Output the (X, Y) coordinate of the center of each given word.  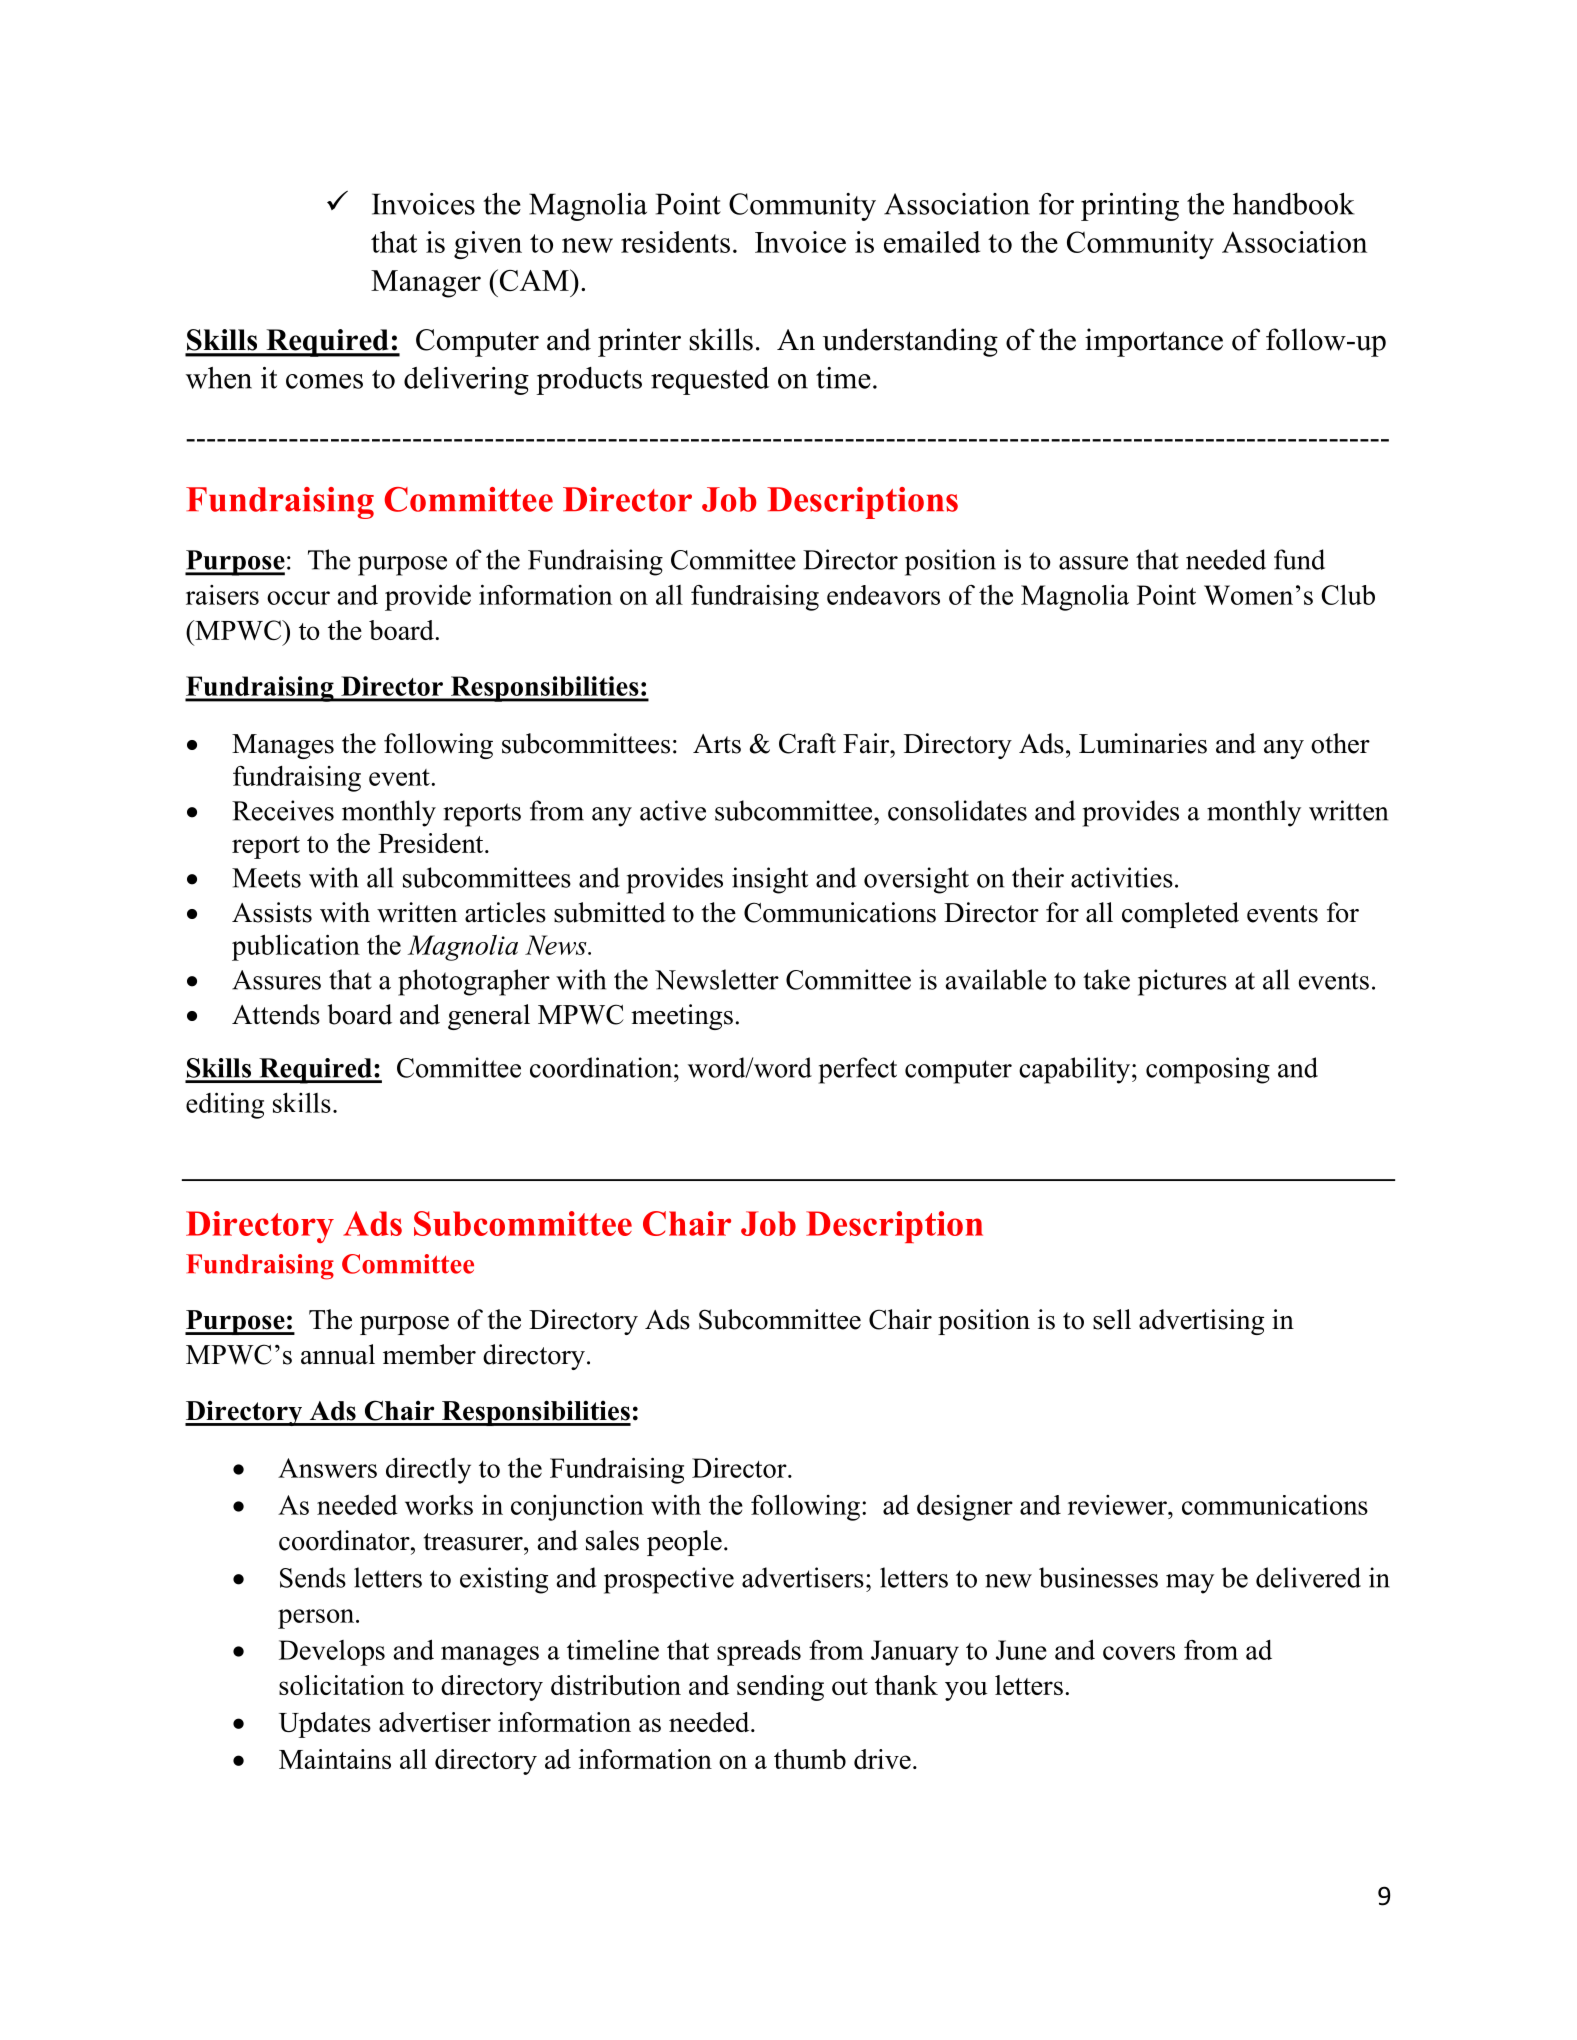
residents (675, 242)
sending (780, 1688)
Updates (325, 1725)
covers (1139, 1653)
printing (1130, 207)
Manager (426, 284)
